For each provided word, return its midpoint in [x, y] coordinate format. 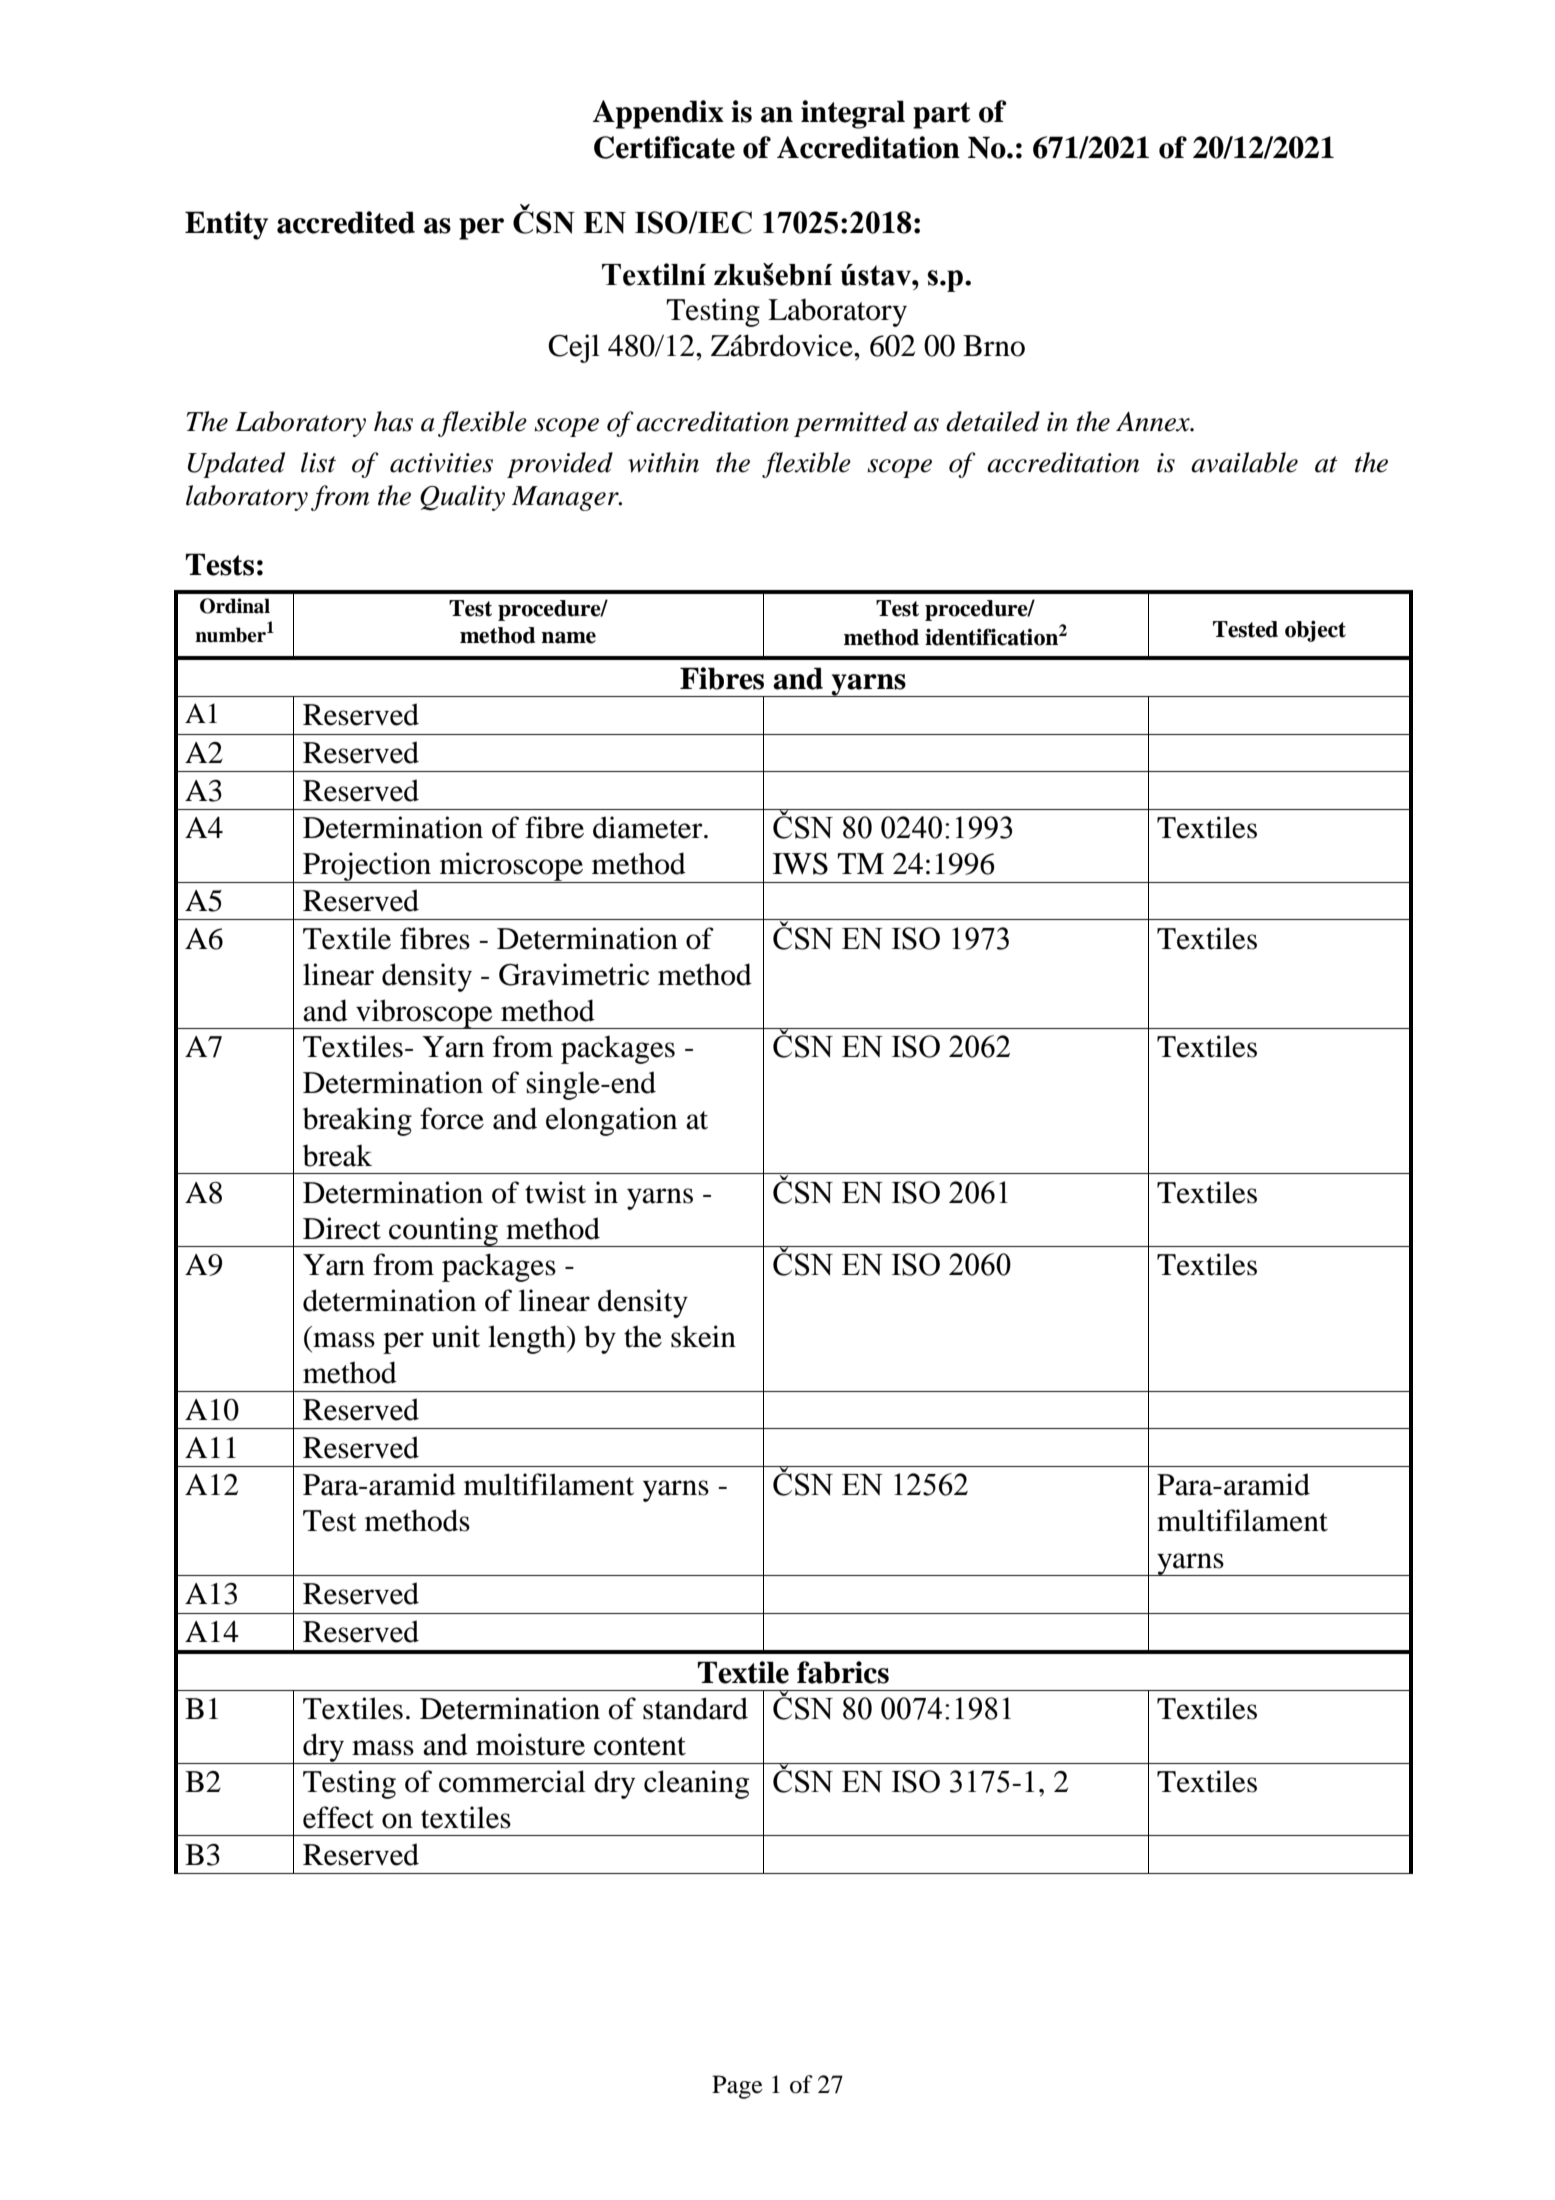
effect [338, 1817]
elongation [611, 1121]
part [942, 115]
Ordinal [235, 606]
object [1315, 631]
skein [703, 1336]
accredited [346, 222]
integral [853, 114]
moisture [530, 1744]
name [568, 638]
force [452, 1118]
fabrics [843, 1672]
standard [695, 1708]
